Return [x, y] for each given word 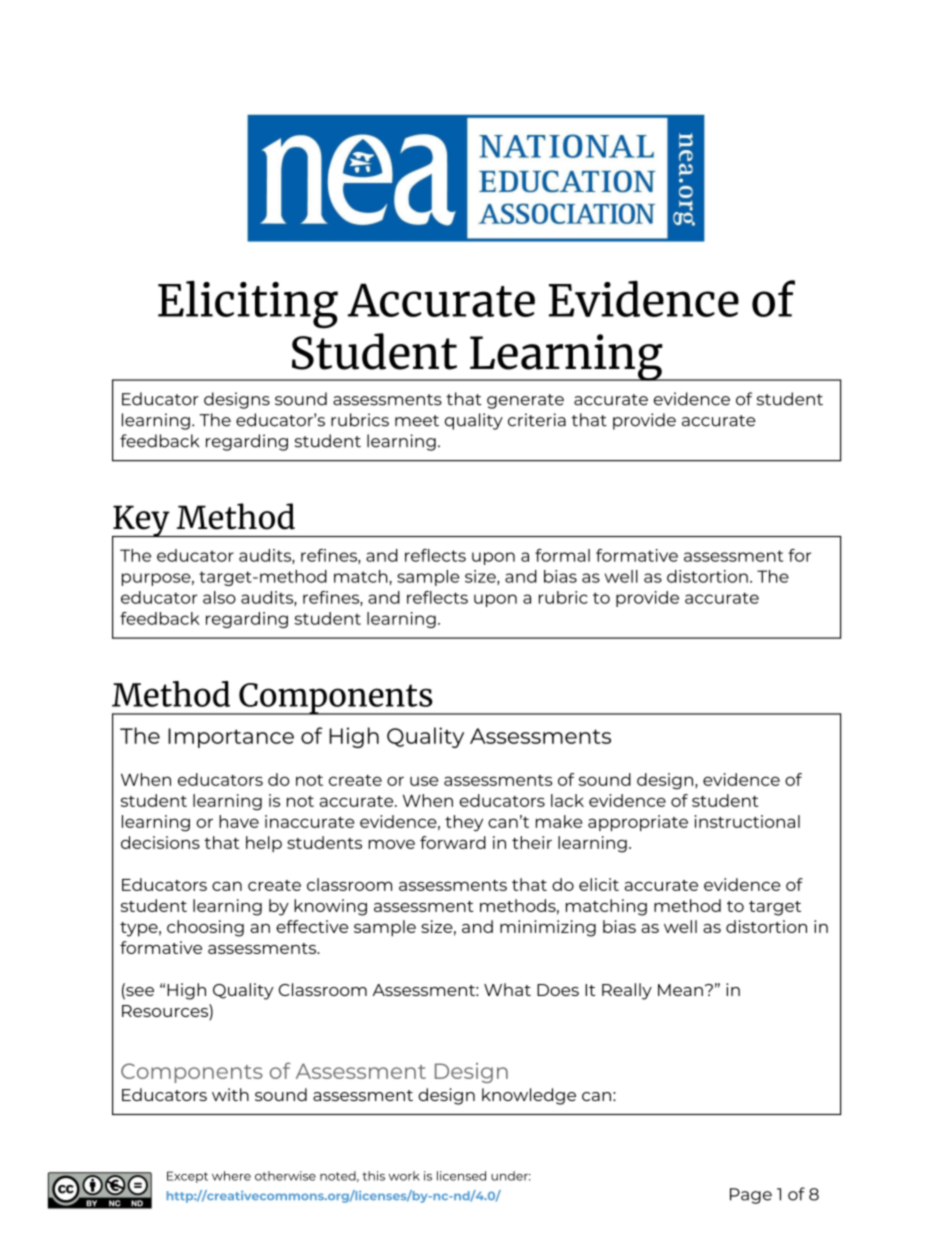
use [424, 781]
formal [562, 555]
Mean [680, 990]
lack [567, 800]
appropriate [638, 823]
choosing [205, 928]
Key [142, 522]
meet [417, 421]
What [507, 989]
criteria [537, 420]
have [239, 821]
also [219, 597]
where [231, 1176]
